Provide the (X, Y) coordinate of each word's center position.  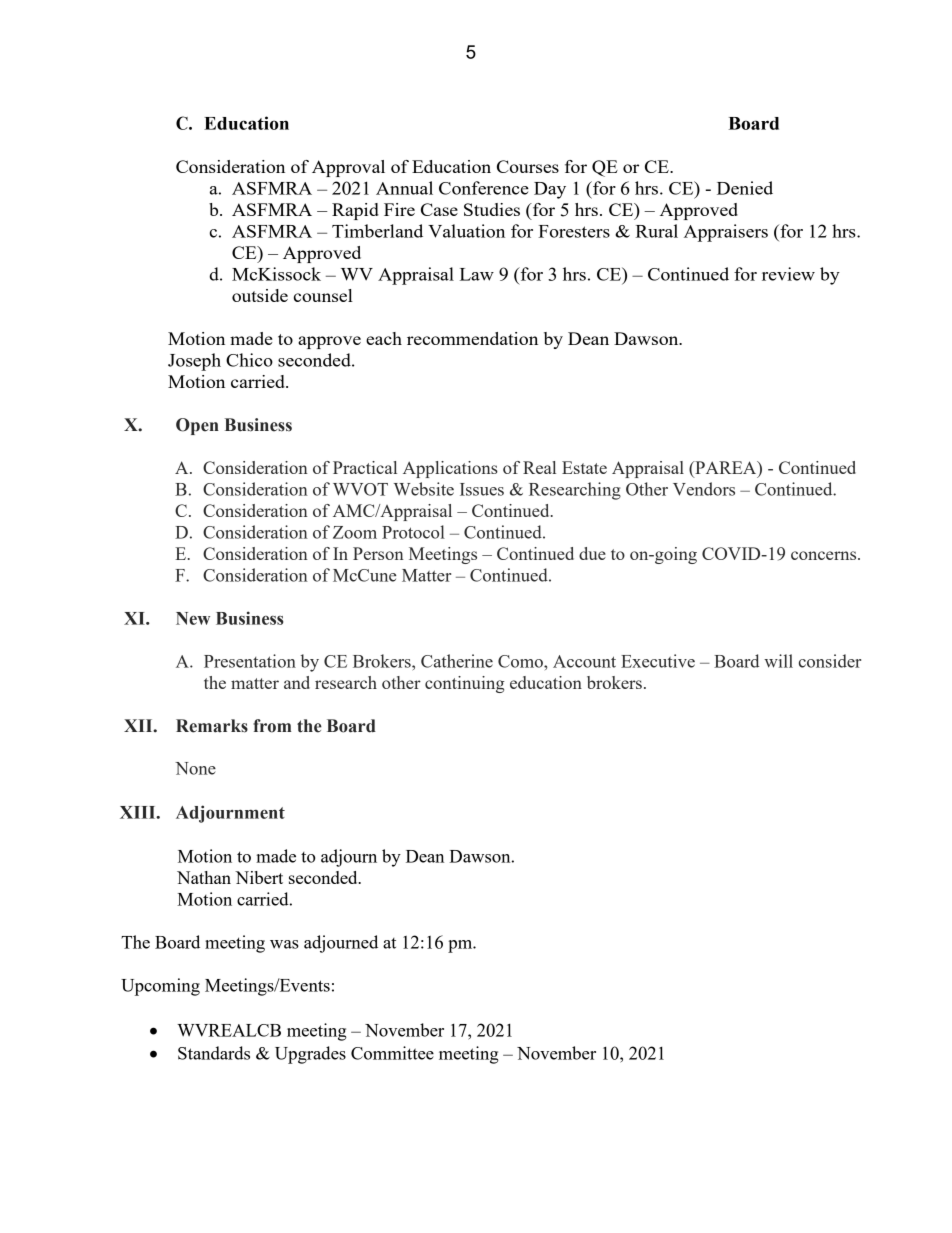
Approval (348, 168)
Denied (745, 188)
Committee (392, 1053)
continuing (465, 684)
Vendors (704, 489)
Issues (482, 489)
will (778, 661)
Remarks (212, 726)
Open (197, 426)
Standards (214, 1053)
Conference (484, 188)
